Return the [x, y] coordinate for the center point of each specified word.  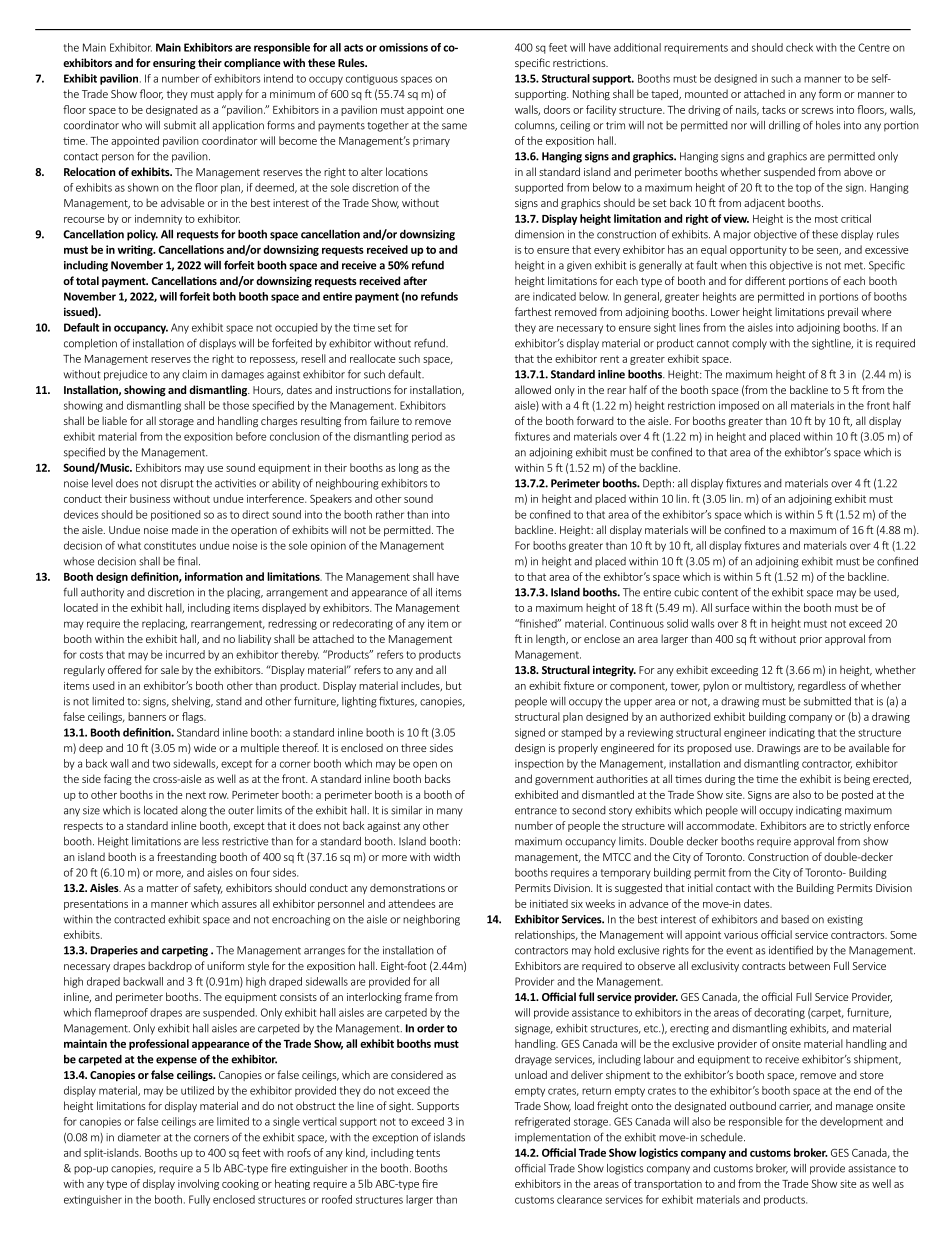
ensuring [174, 64]
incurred [185, 654]
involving [198, 1184]
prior [811, 640]
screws [817, 111]
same [454, 126]
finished [538, 623]
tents [428, 1153]
